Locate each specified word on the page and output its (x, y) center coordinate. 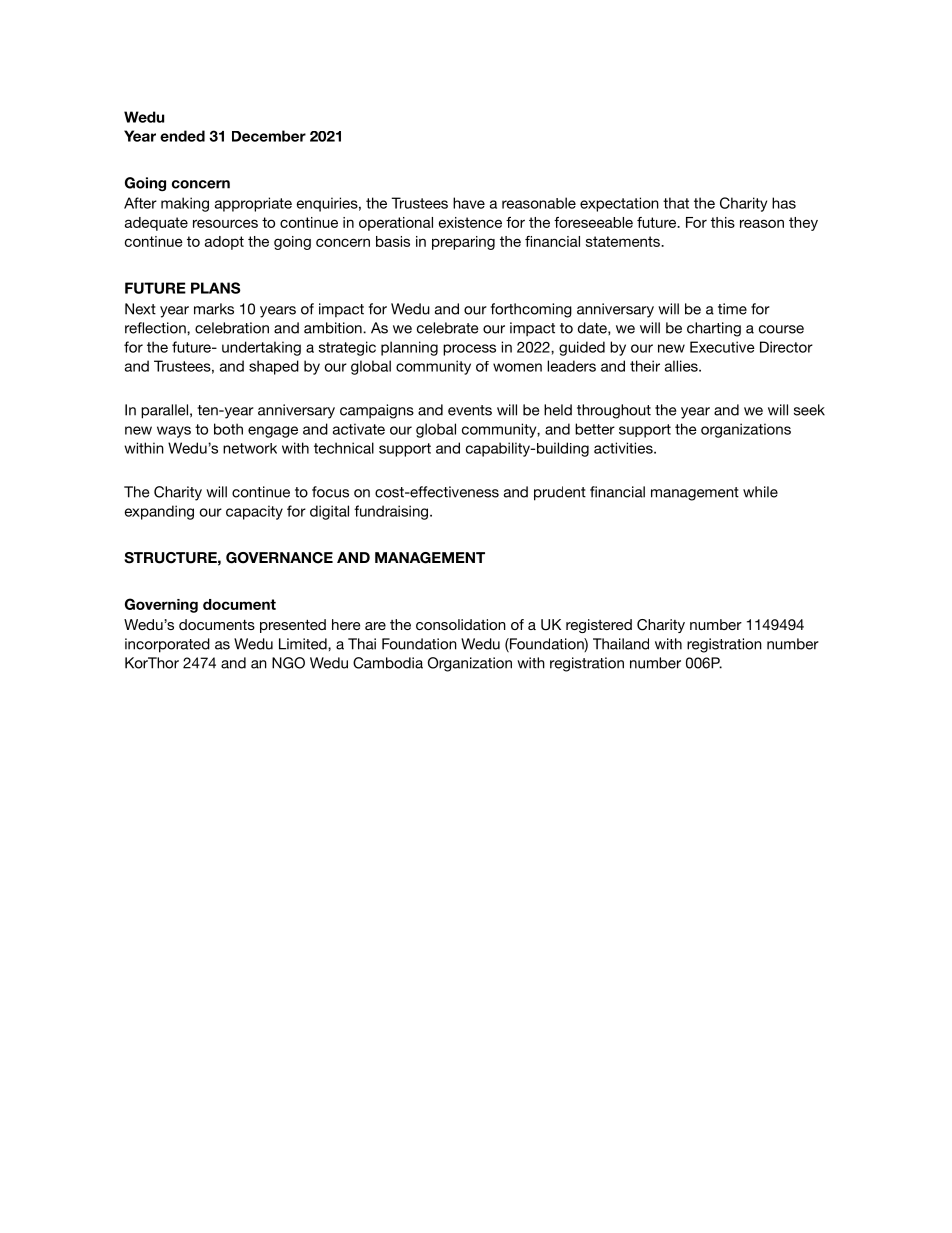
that (676, 203)
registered (599, 626)
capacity (254, 512)
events (470, 410)
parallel (164, 411)
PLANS (215, 288)
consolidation (461, 624)
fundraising (392, 512)
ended (182, 136)
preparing (463, 243)
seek (809, 410)
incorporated (167, 645)
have (469, 203)
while (760, 492)
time (732, 309)
